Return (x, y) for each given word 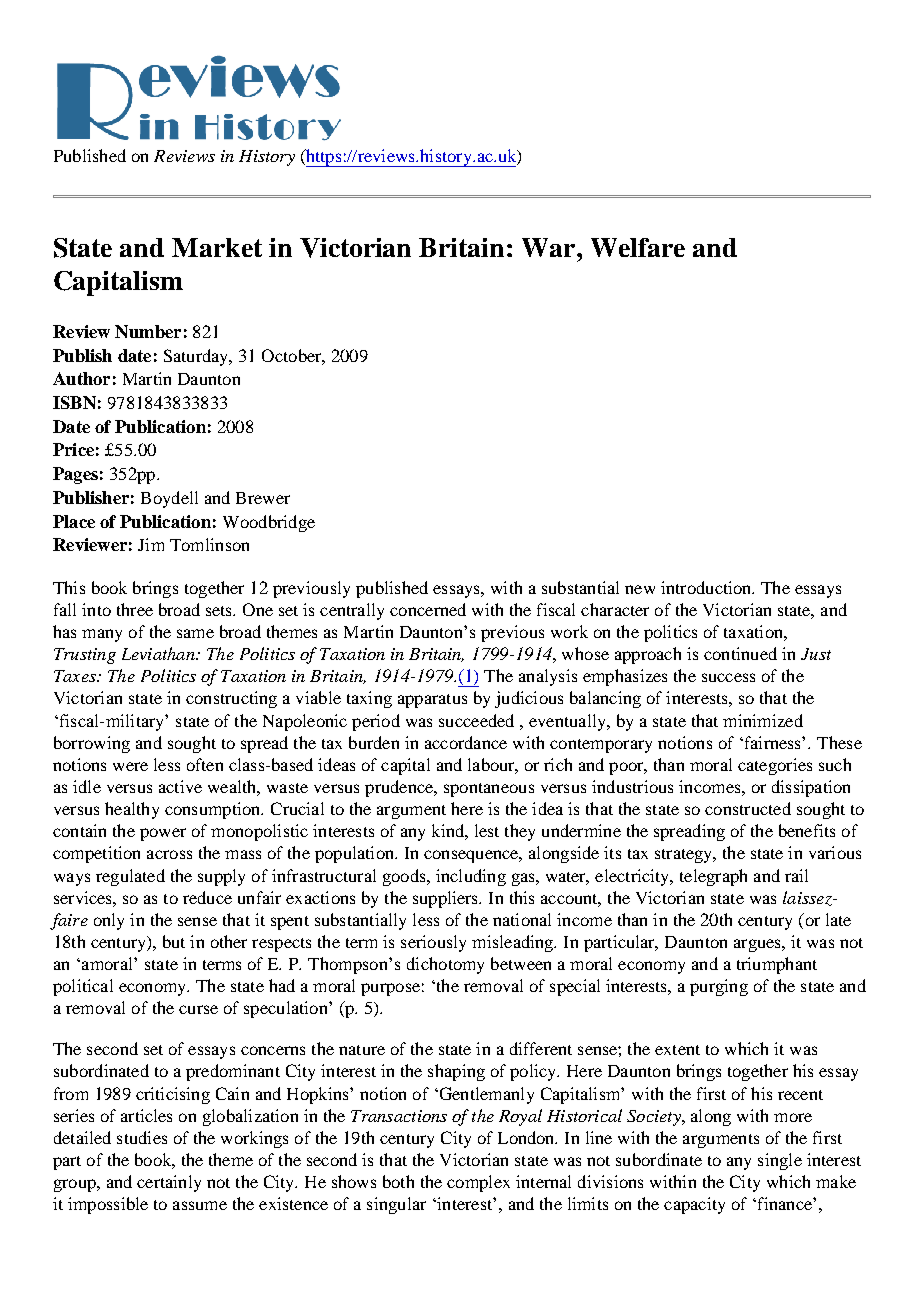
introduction (707, 587)
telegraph (713, 877)
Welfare (638, 247)
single (780, 1161)
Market (217, 247)
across (169, 854)
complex (478, 1183)
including (471, 877)
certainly (169, 1183)
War (550, 247)
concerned (428, 609)
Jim (151, 544)
